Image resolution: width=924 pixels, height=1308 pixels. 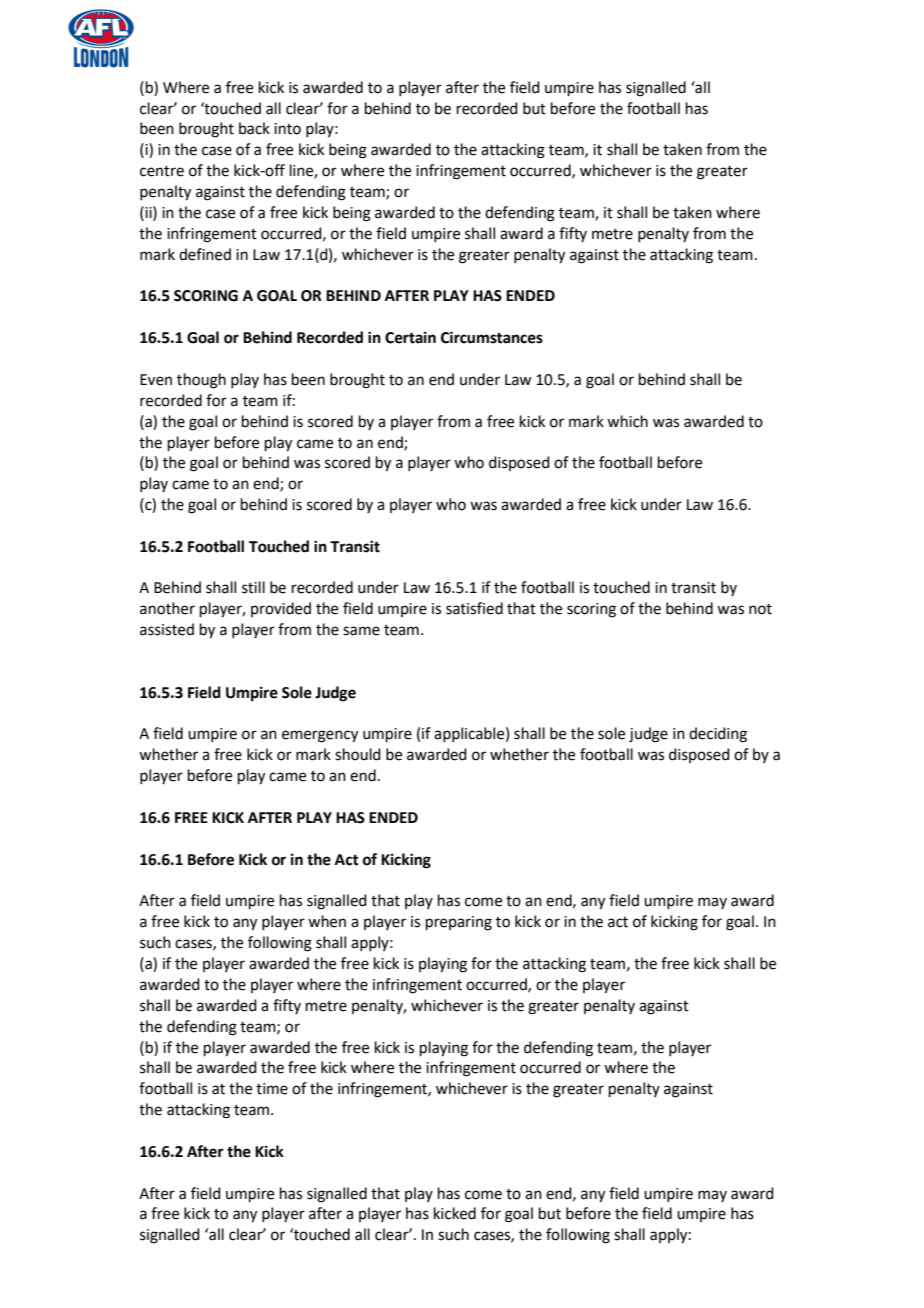 I want to click on deciding, so click(x=718, y=735).
